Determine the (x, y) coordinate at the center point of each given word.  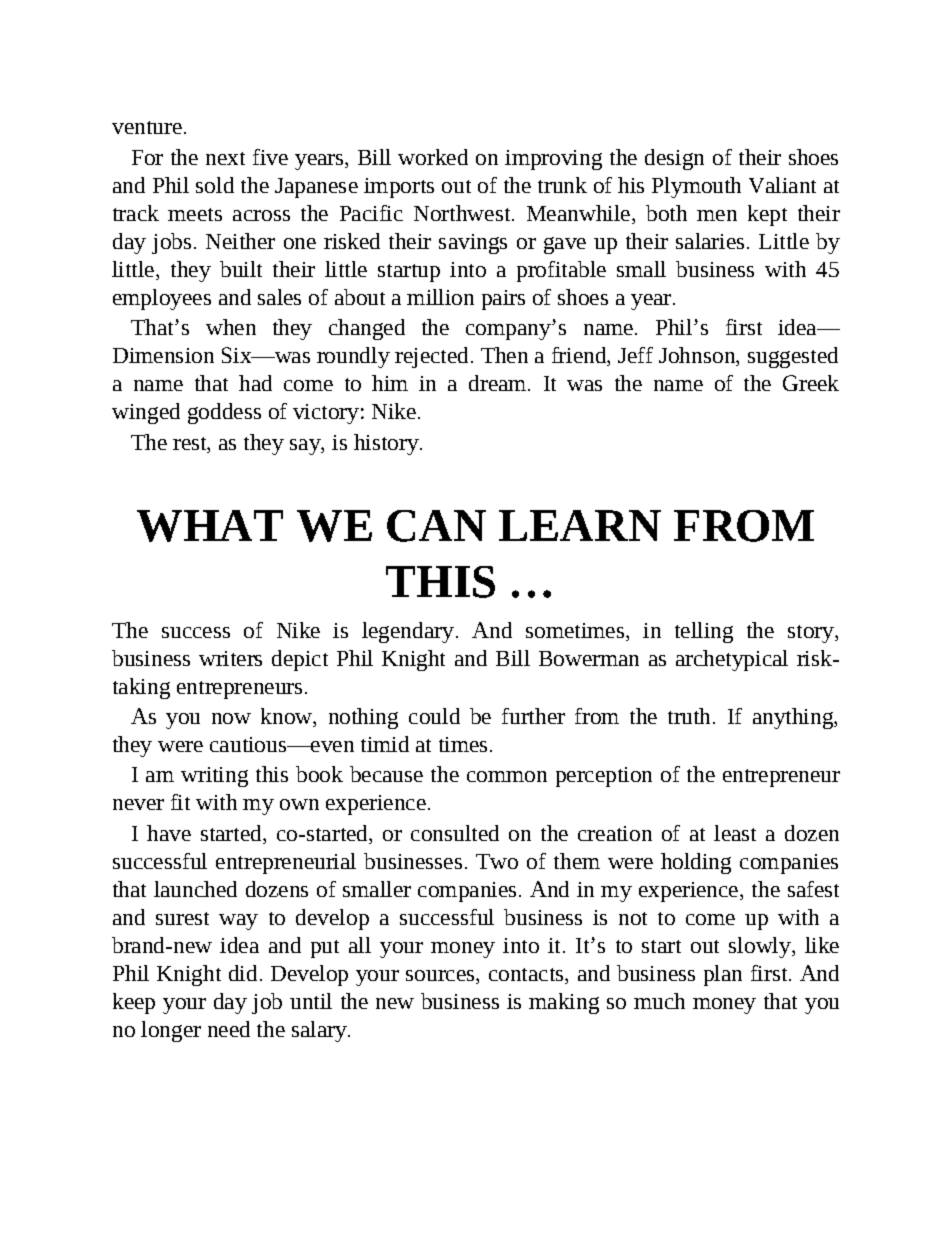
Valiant (782, 185)
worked (433, 157)
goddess (224, 413)
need (229, 1029)
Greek (811, 383)
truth (689, 716)
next (225, 158)
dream (499, 383)
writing (214, 777)
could (434, 716)
